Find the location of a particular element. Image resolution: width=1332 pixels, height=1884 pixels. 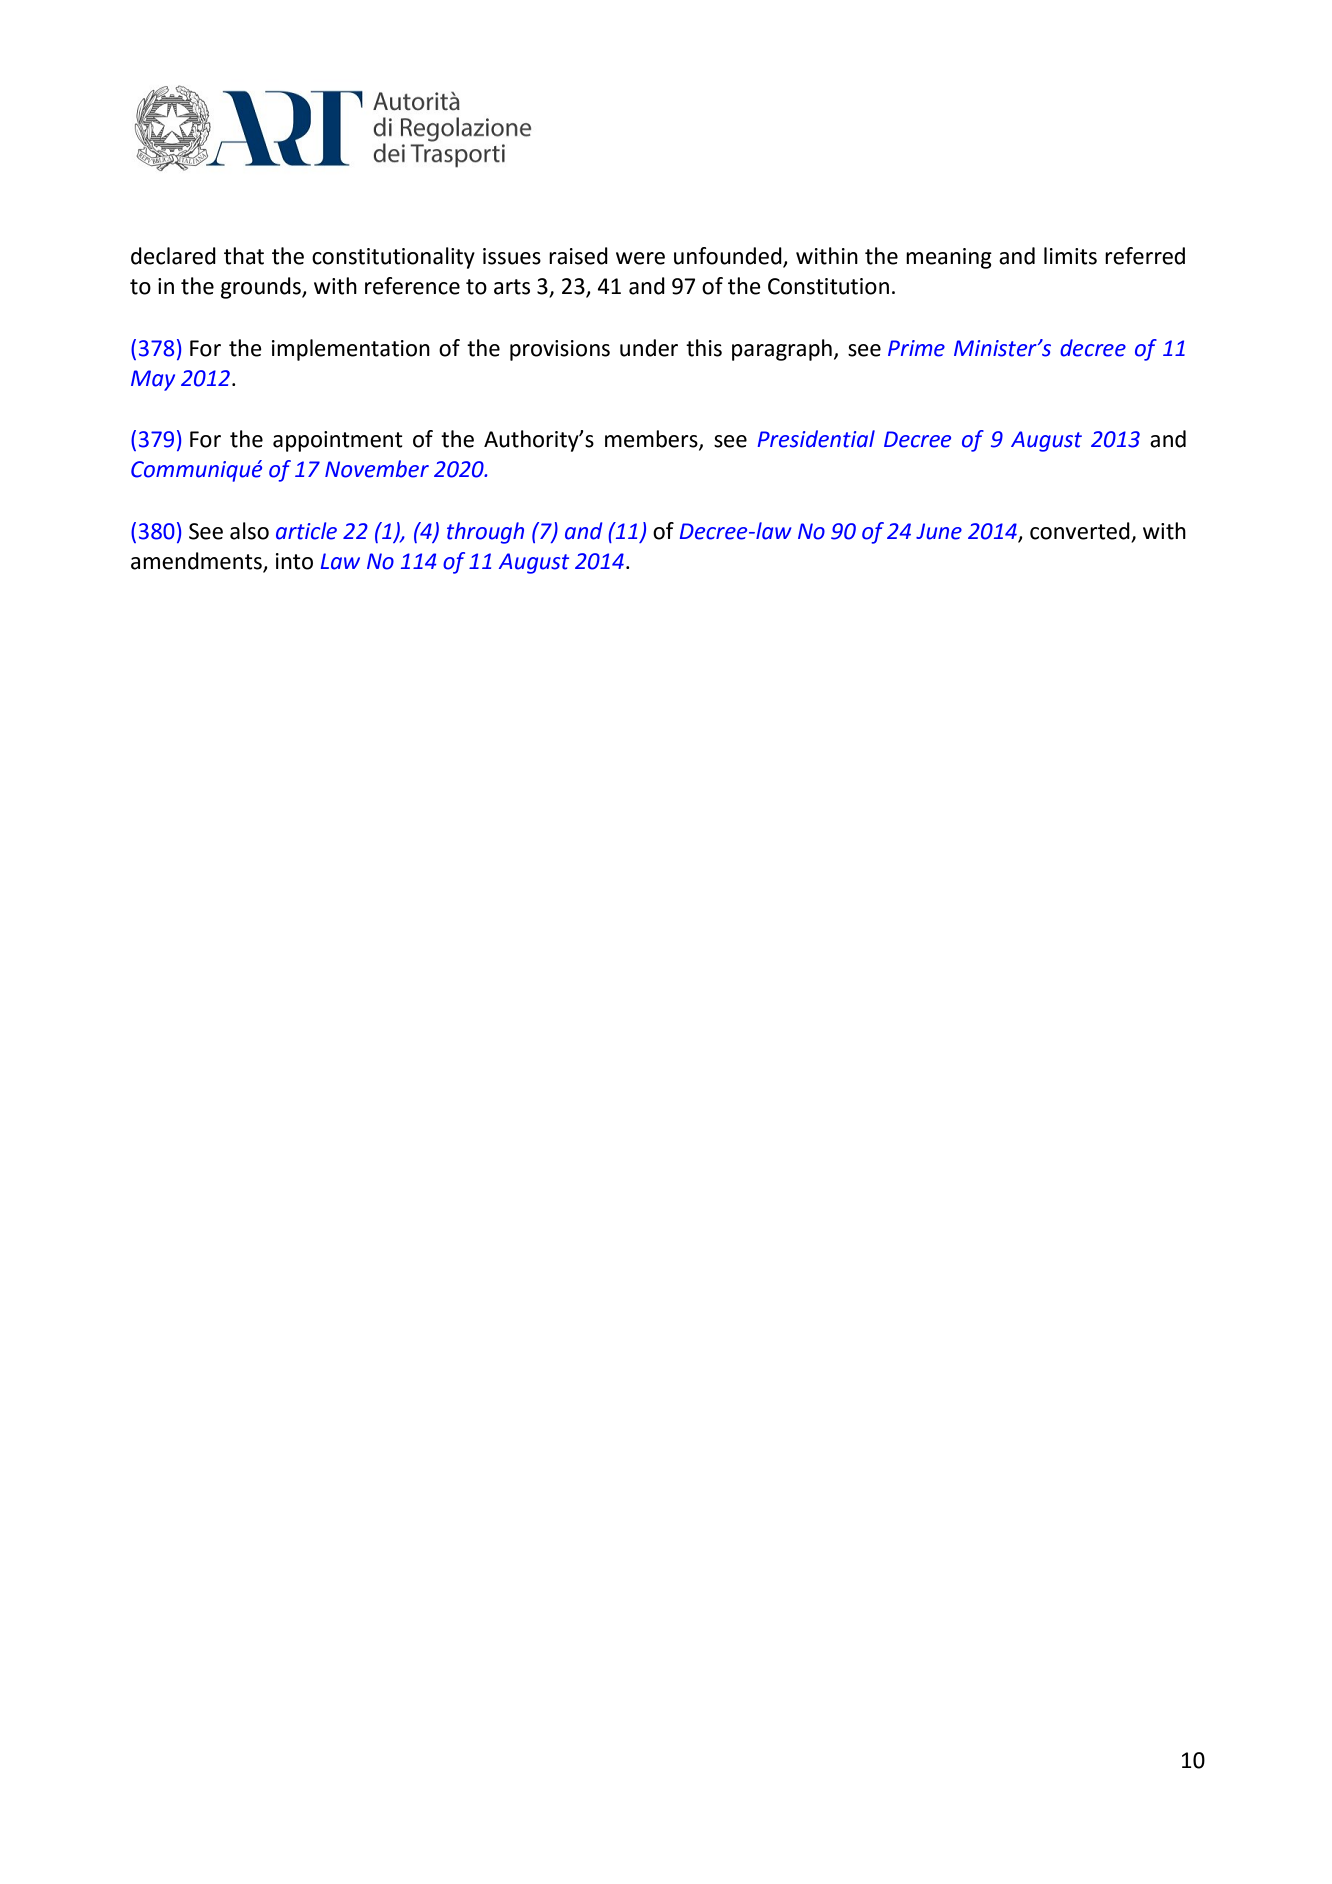

that is located at coordinates (244, 256).
